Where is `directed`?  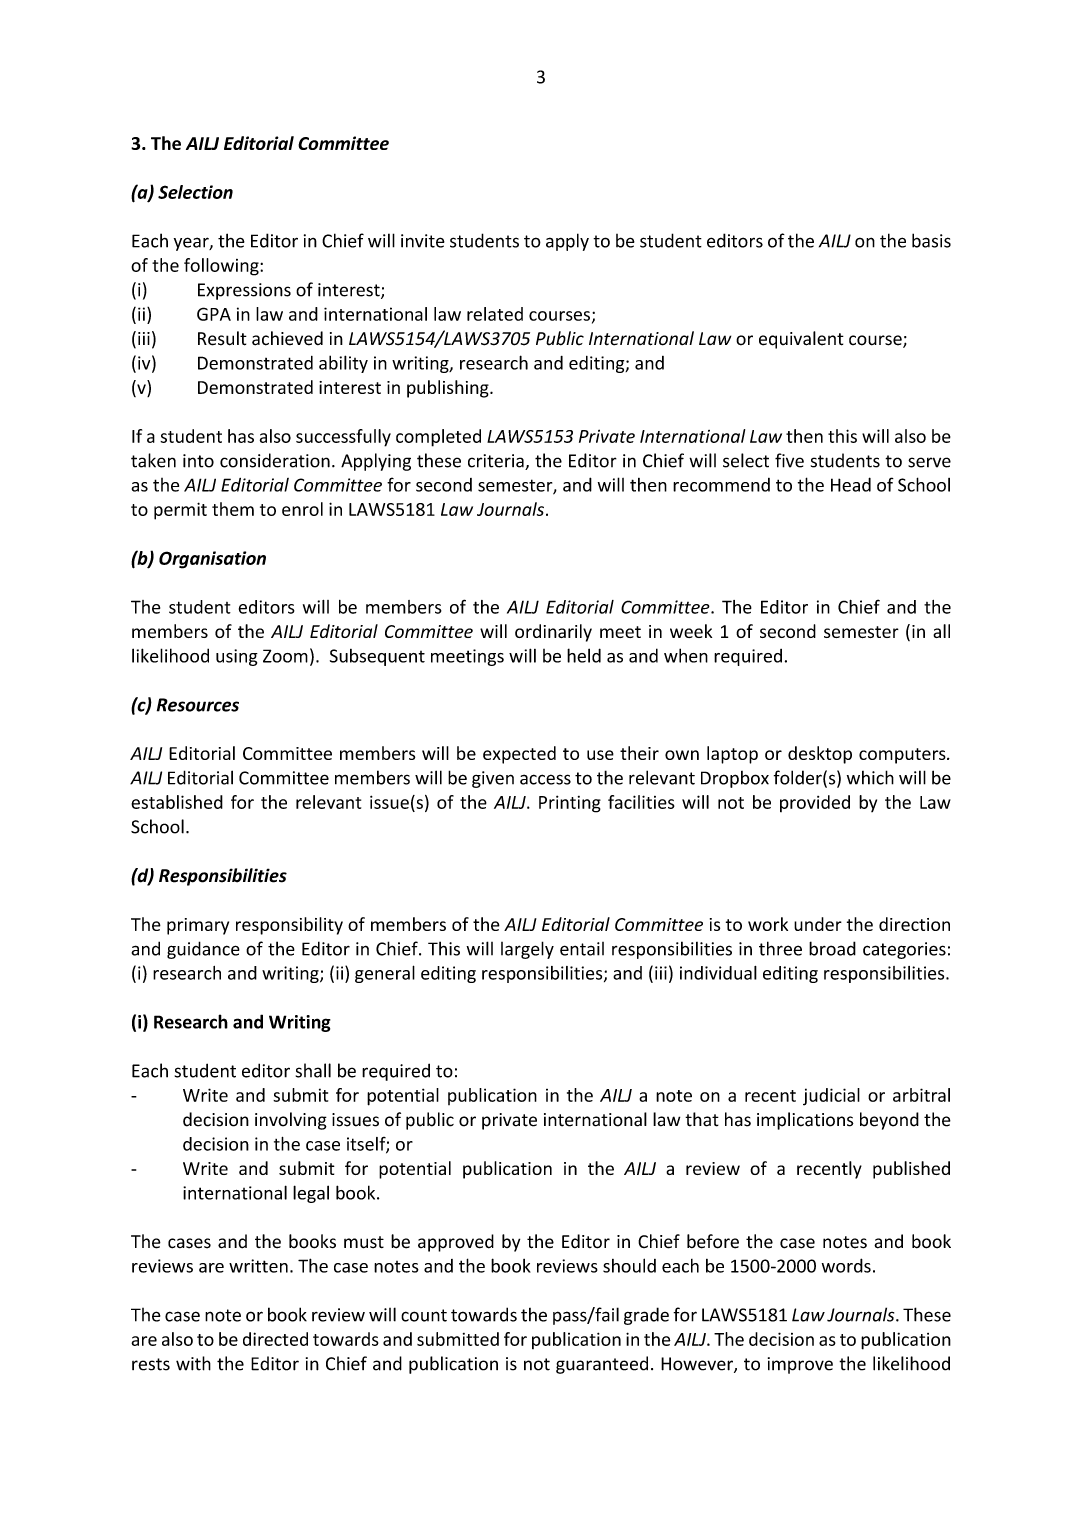 directed is located at coordinates (275, 1339).
